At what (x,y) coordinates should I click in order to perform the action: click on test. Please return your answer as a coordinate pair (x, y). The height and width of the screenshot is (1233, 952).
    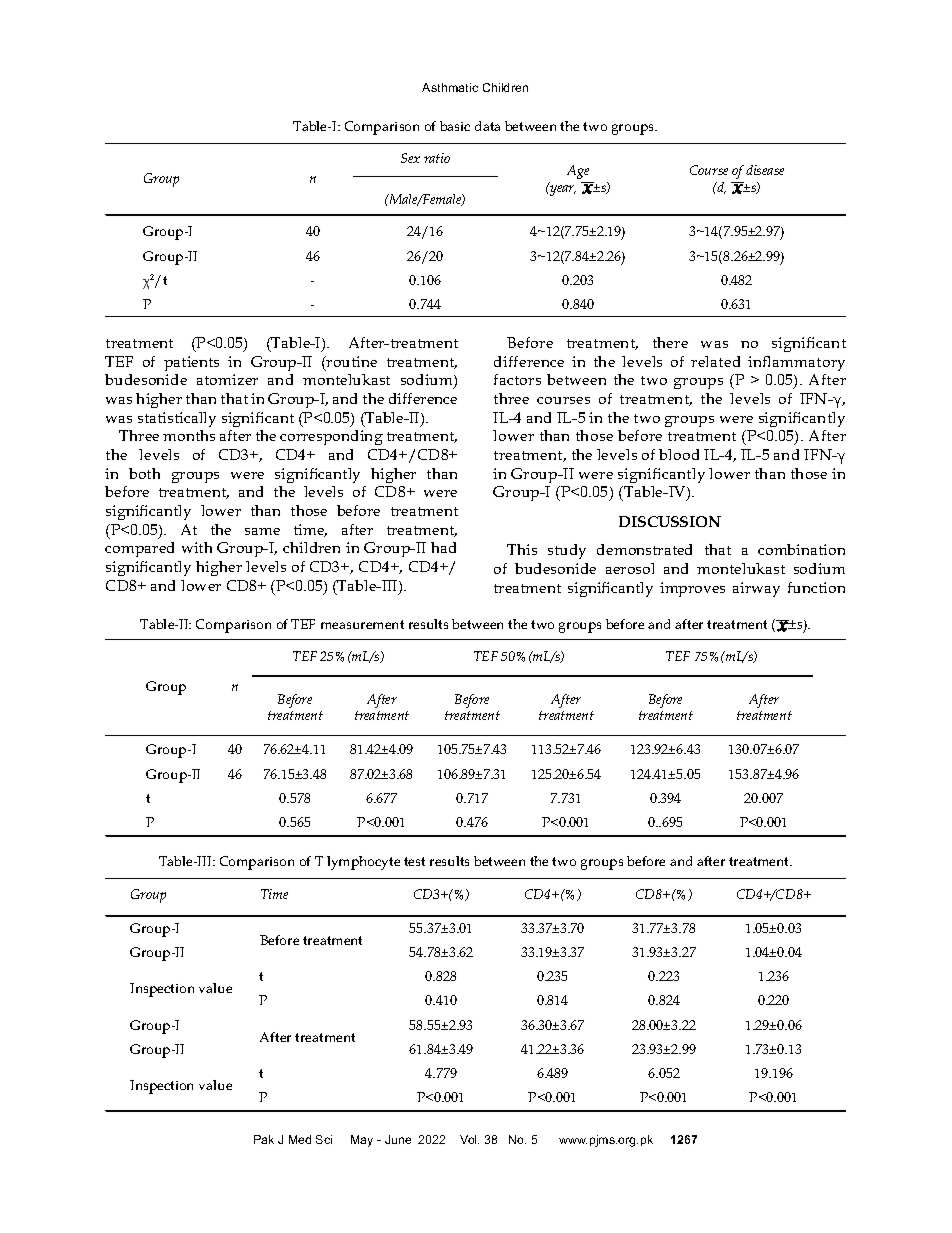
    Looking at the image, I should click on (414, 861).
